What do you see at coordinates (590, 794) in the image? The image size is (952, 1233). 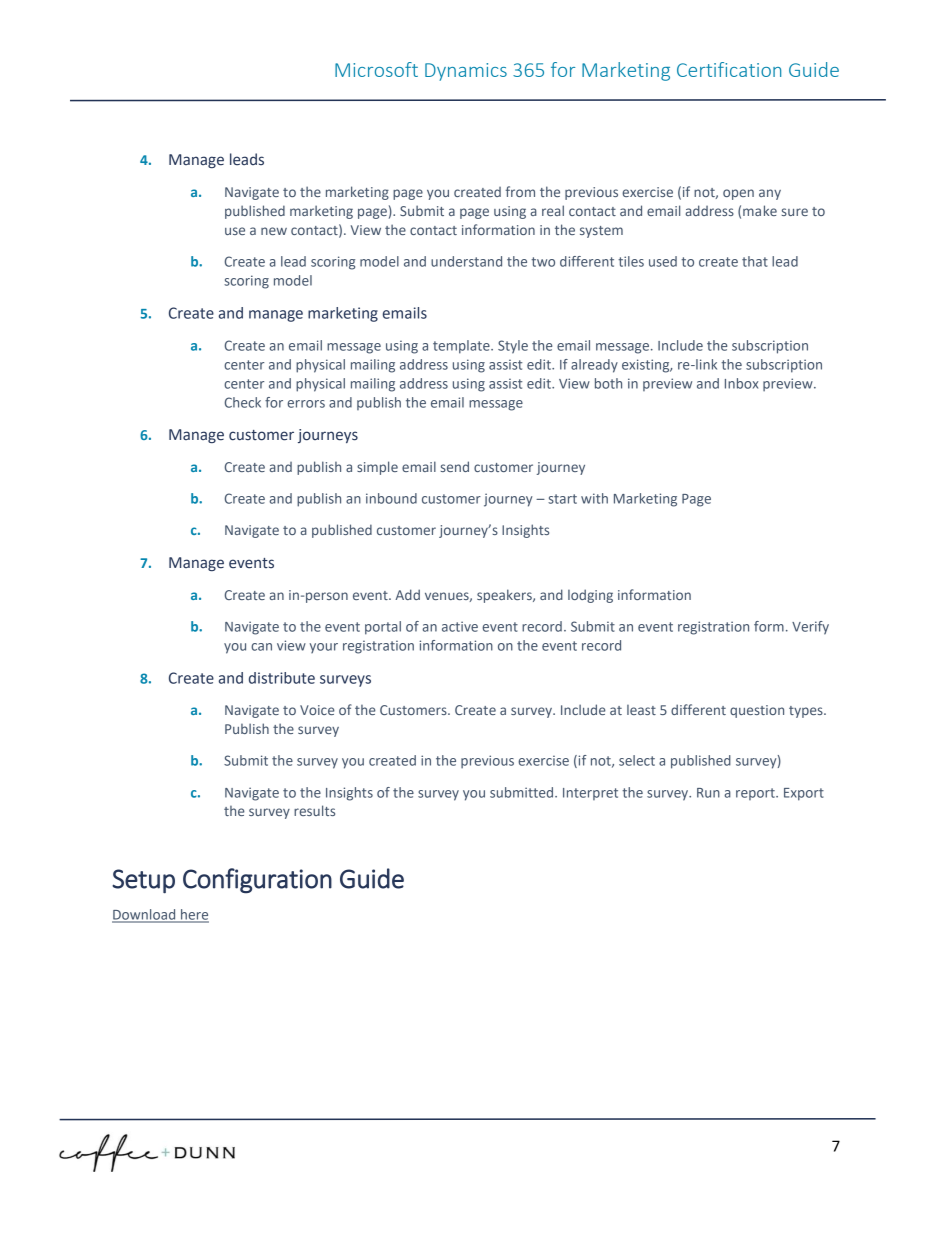 I see `Interpret` at bounding box center [590, 794].
